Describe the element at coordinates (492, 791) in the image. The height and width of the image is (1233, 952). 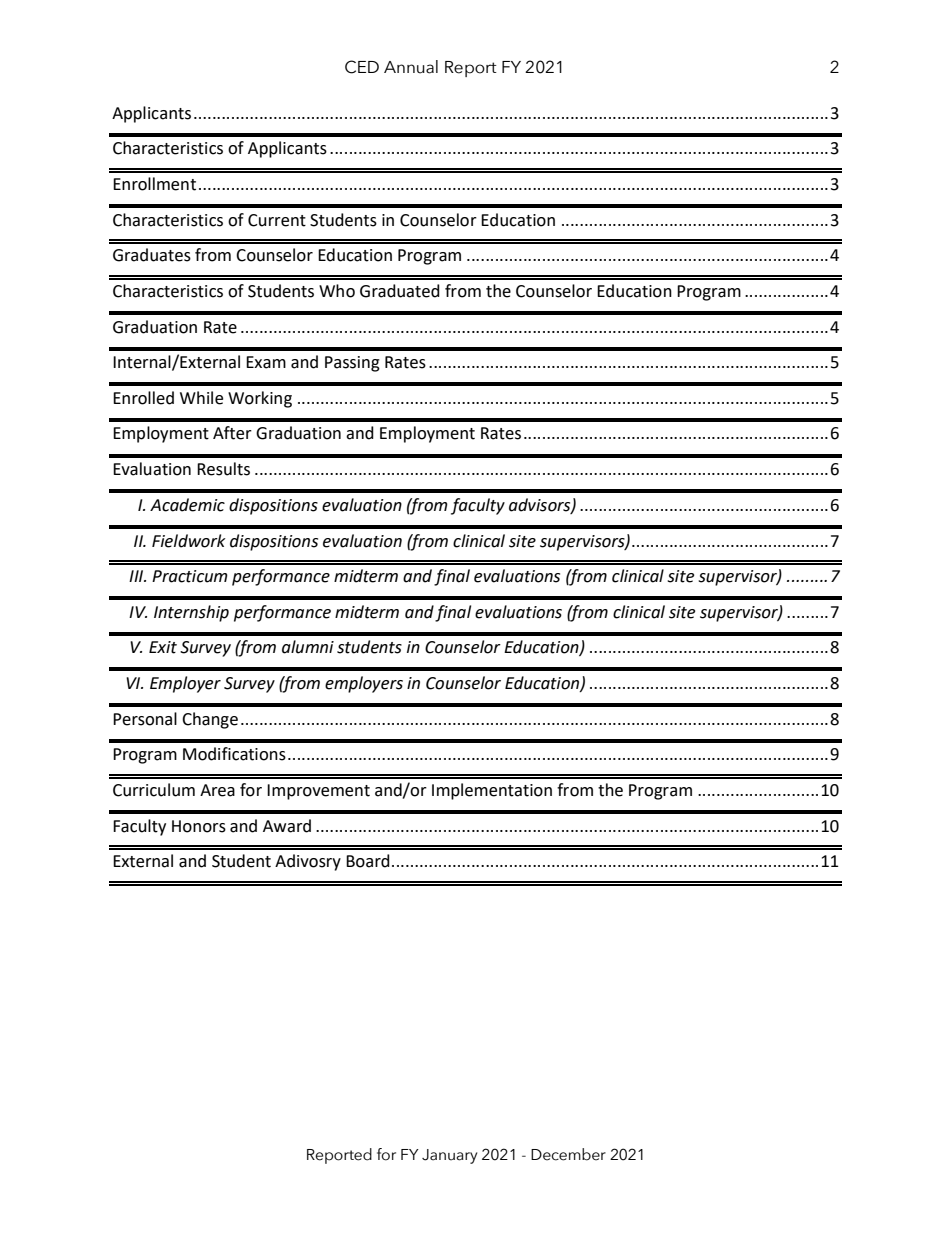
I see `Implementation` at that location.
